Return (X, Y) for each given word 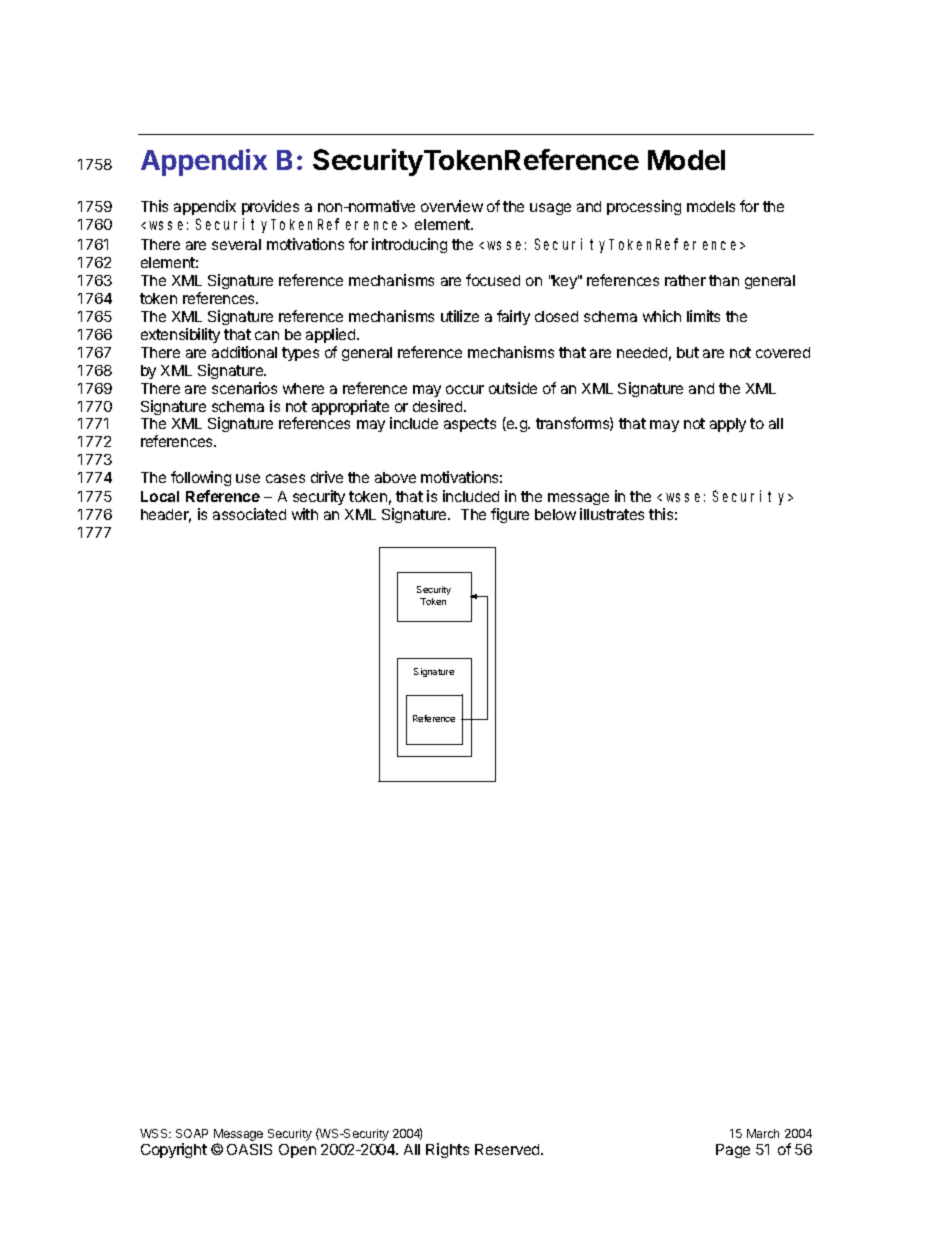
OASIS (249, 1149)
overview (452, 206)
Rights (447, 1150)
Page (733, 1151)
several (236, 244)
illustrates (612, 514)
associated (249, 514)
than (724, 280)
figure (510, 515)
